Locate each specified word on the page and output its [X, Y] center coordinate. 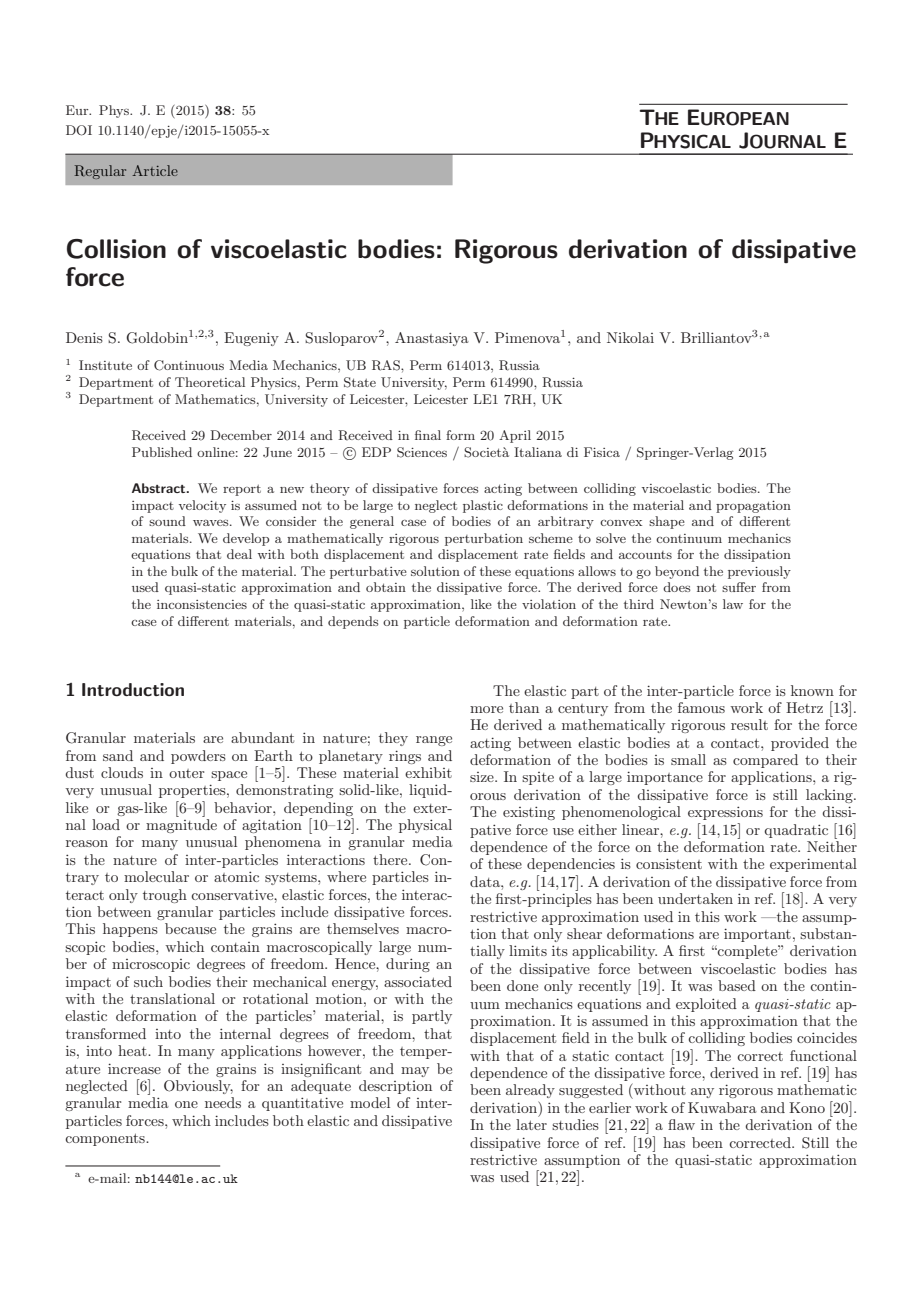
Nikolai [630, 337]
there [391, 859]
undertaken [695, 898]
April [515, 436]
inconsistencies [202, 604]
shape [667, 522]
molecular [156, 876]
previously [759, 572]
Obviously [198, 1087]
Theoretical [210, 382]
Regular [100, 172]
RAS [387, 365]
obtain [386, 587]
